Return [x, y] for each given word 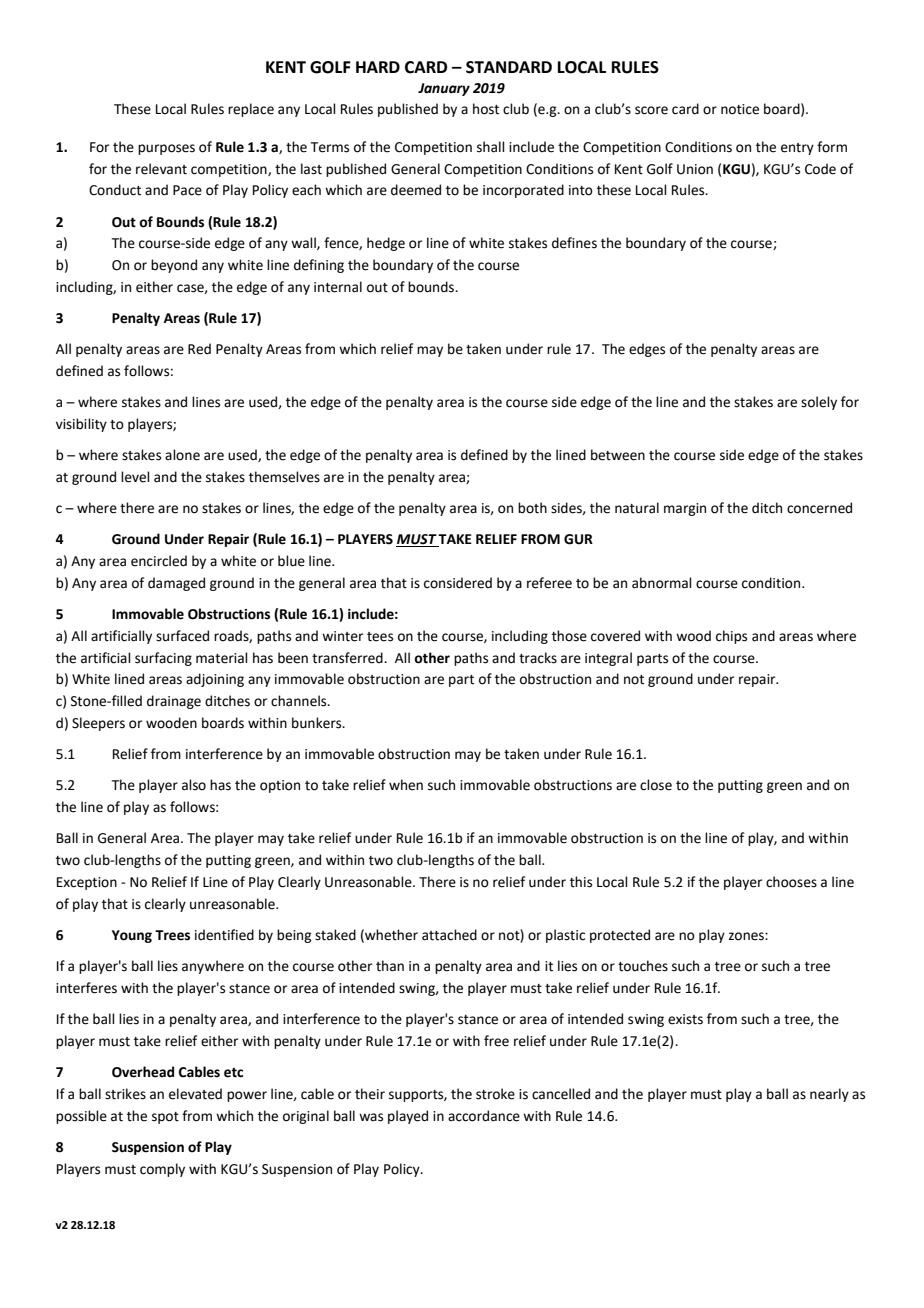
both [532, 508]
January [444, 89]
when [406, 785]
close [656, 785]
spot [165, 1118]
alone [182, 455]
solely [819, 403]
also [194, 785]
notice [740, 109]
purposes [166, 149]
